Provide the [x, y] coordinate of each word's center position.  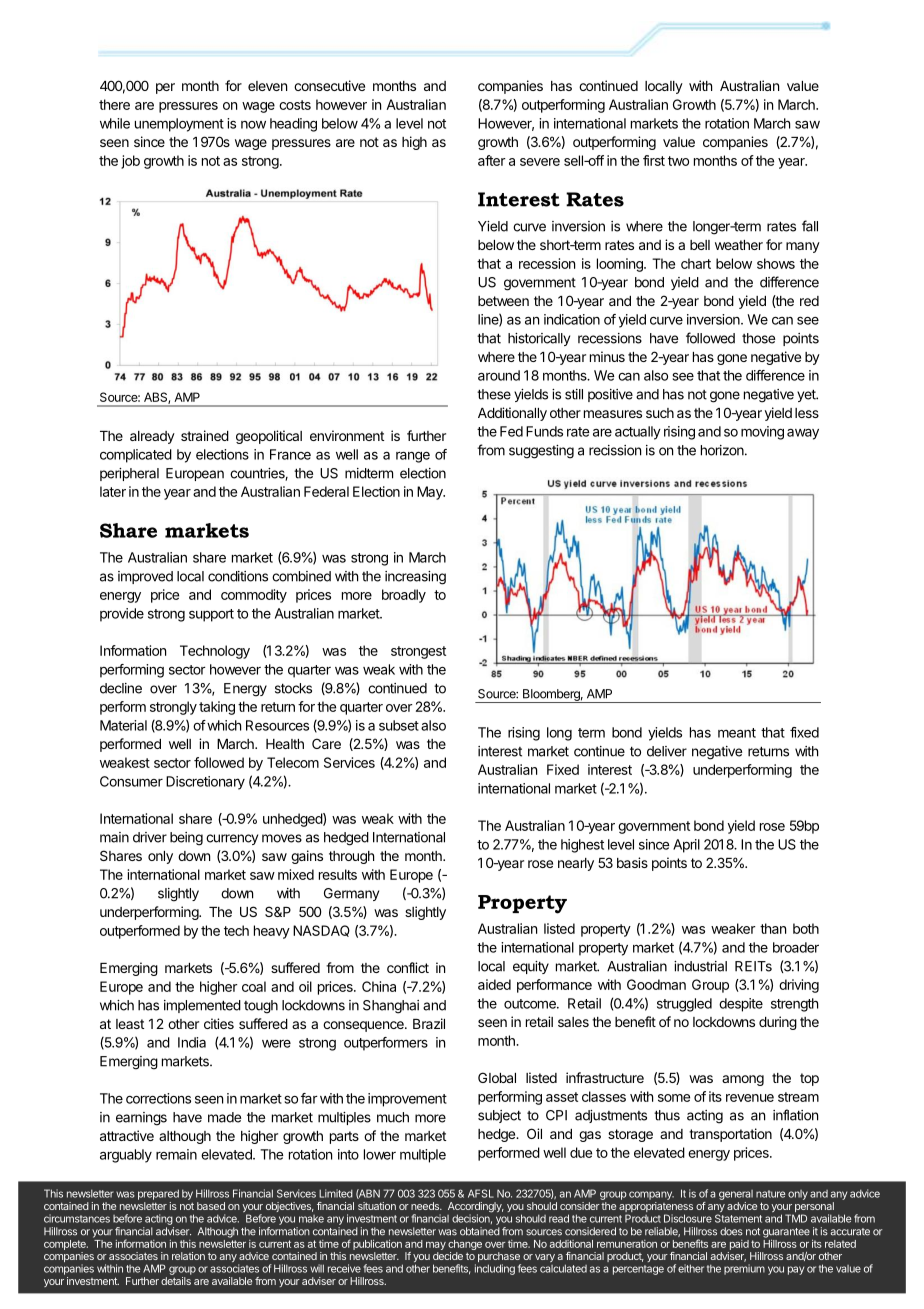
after [492, 160]
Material [123, 725]
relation [188, 1256]
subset [399, 725]
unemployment [179, 125]
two [678, 161]
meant [737, 733]
